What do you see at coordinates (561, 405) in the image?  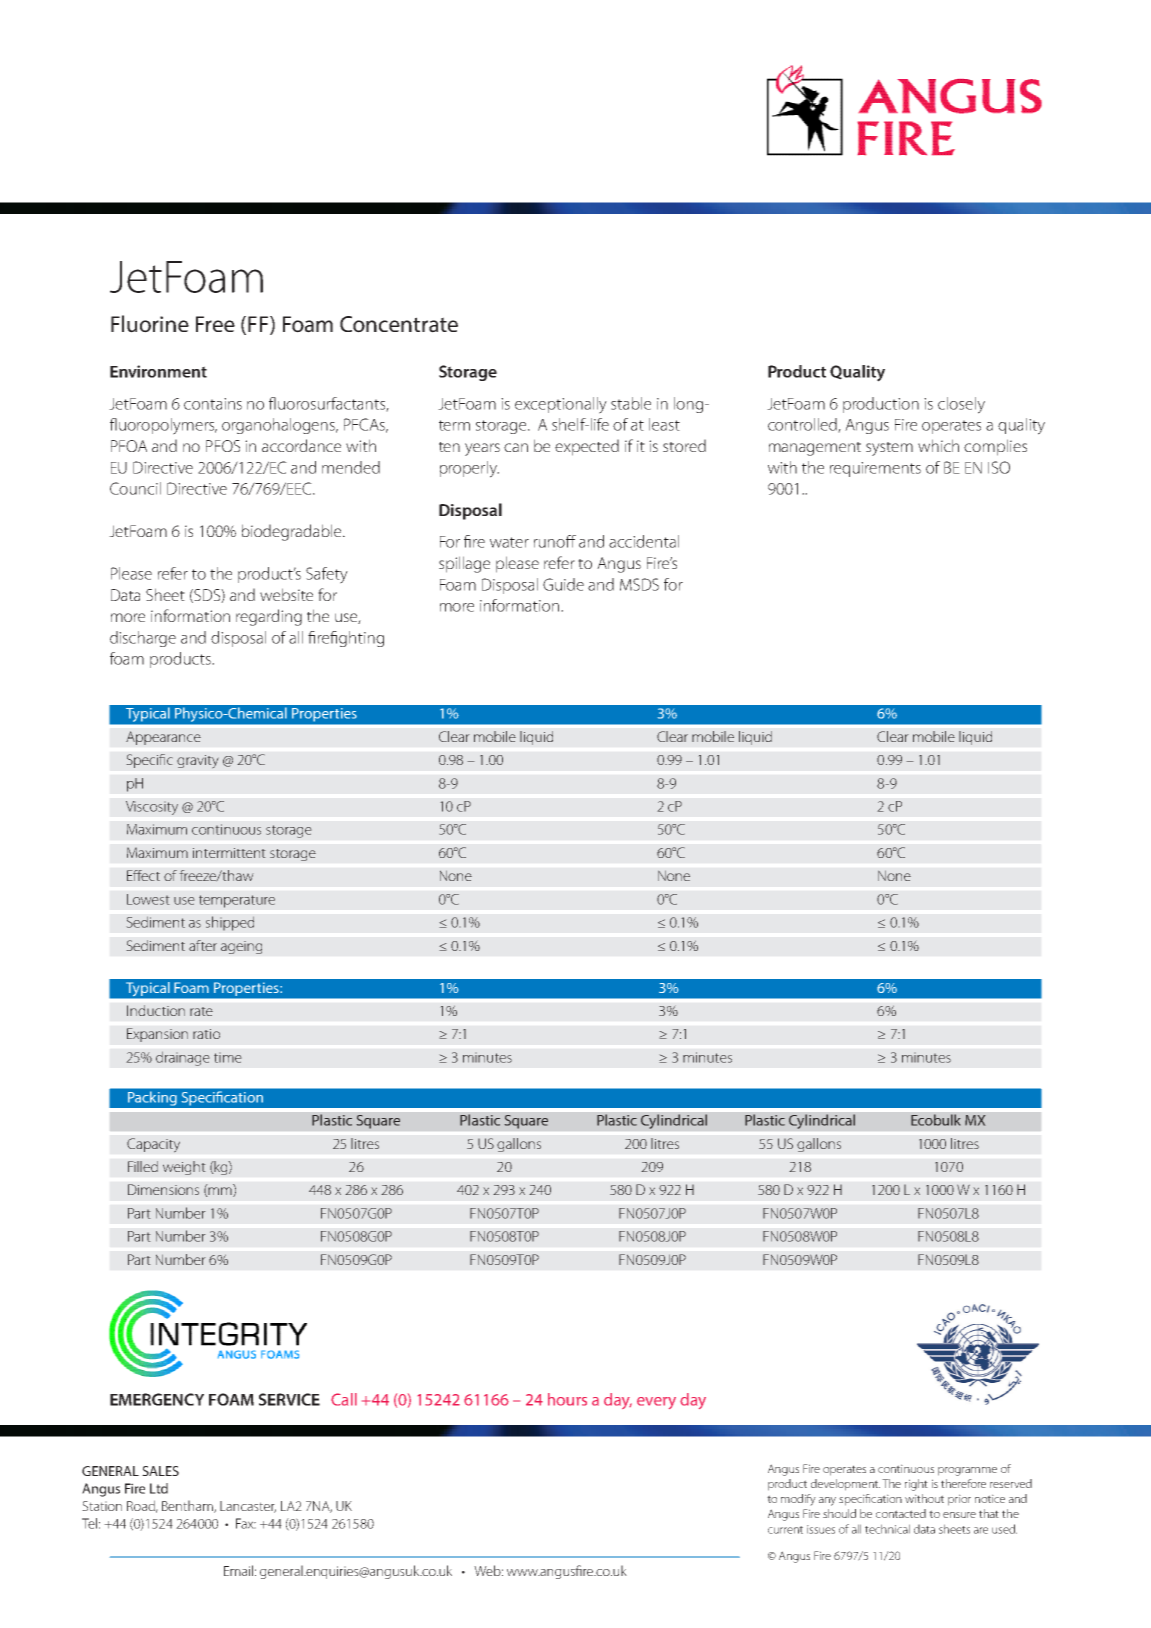 I see `exceptionally` at bounding box center [561, 405].
